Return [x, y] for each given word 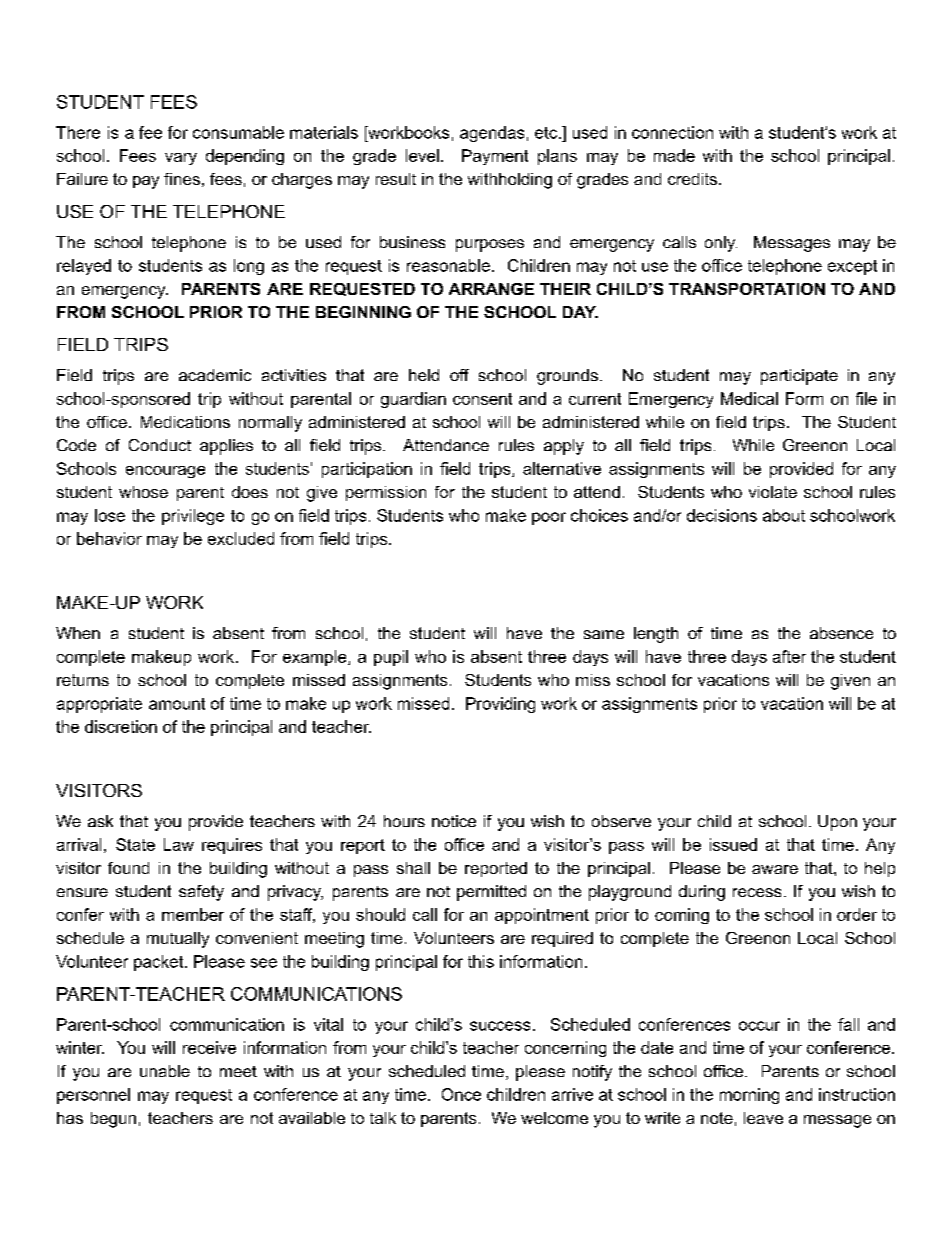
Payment [495, 157]
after [789, 656]
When [78, 633]
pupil [391, 658]
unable [165, 1071]
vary [181, 159]
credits [692, 179]
